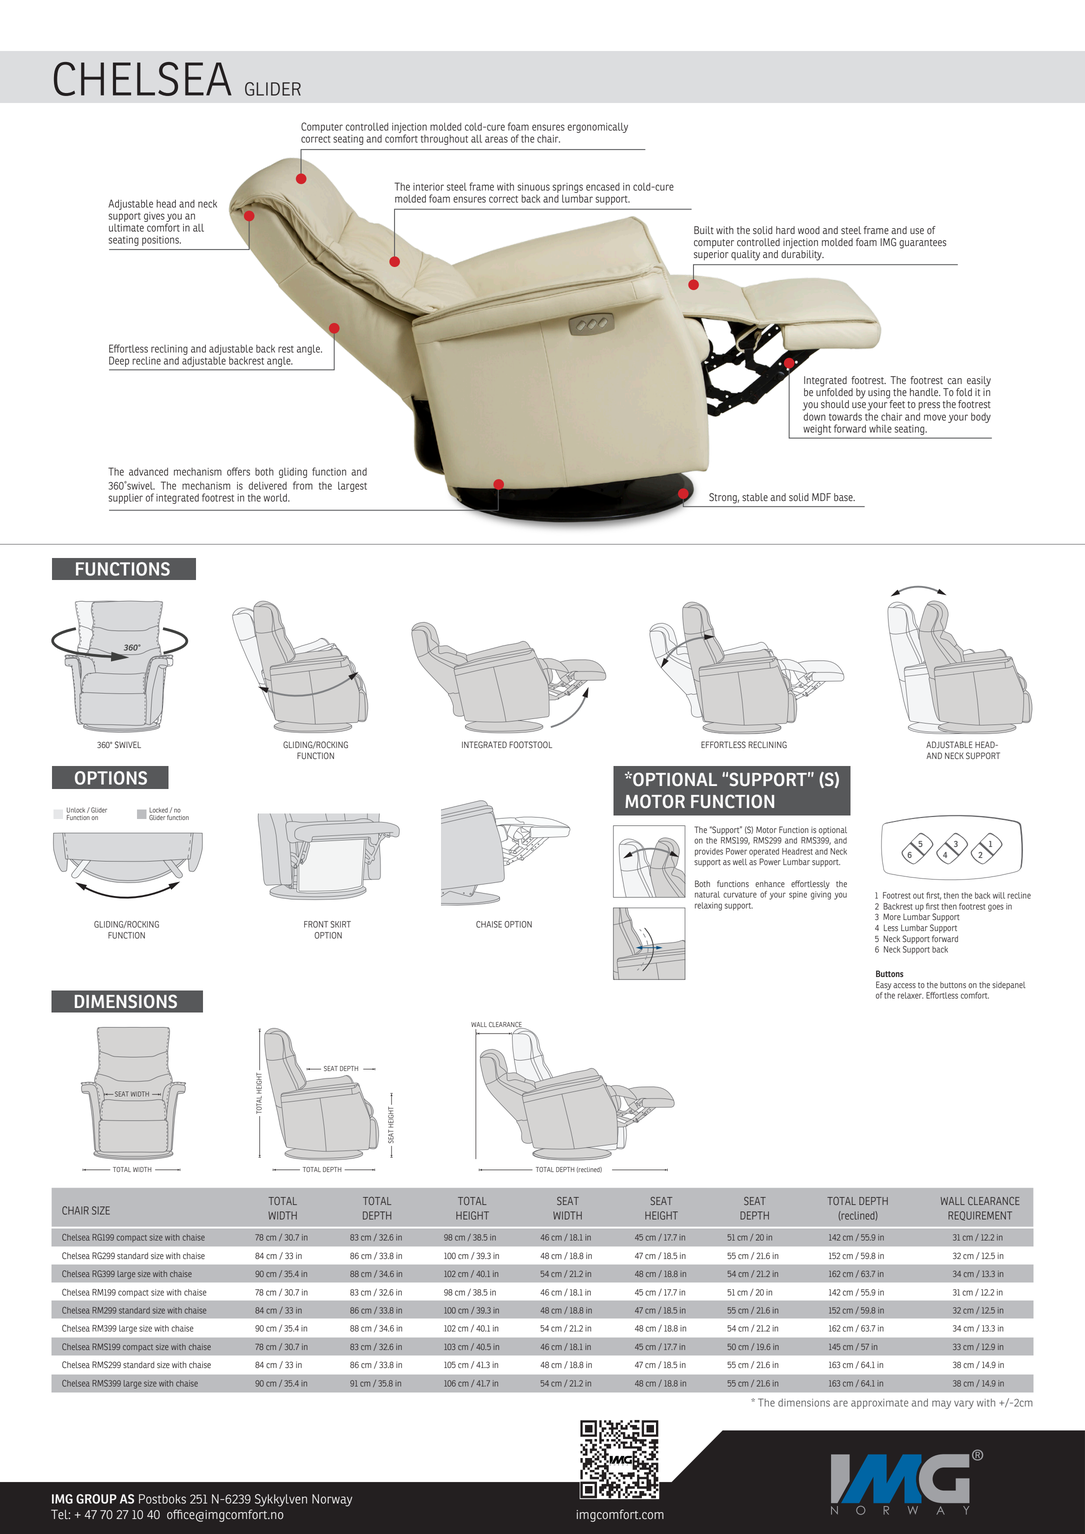 The image size is (1085, 1534). Describe the element at coordinates (316, 924) in the screenshot. I see `FRONT` at that location.
